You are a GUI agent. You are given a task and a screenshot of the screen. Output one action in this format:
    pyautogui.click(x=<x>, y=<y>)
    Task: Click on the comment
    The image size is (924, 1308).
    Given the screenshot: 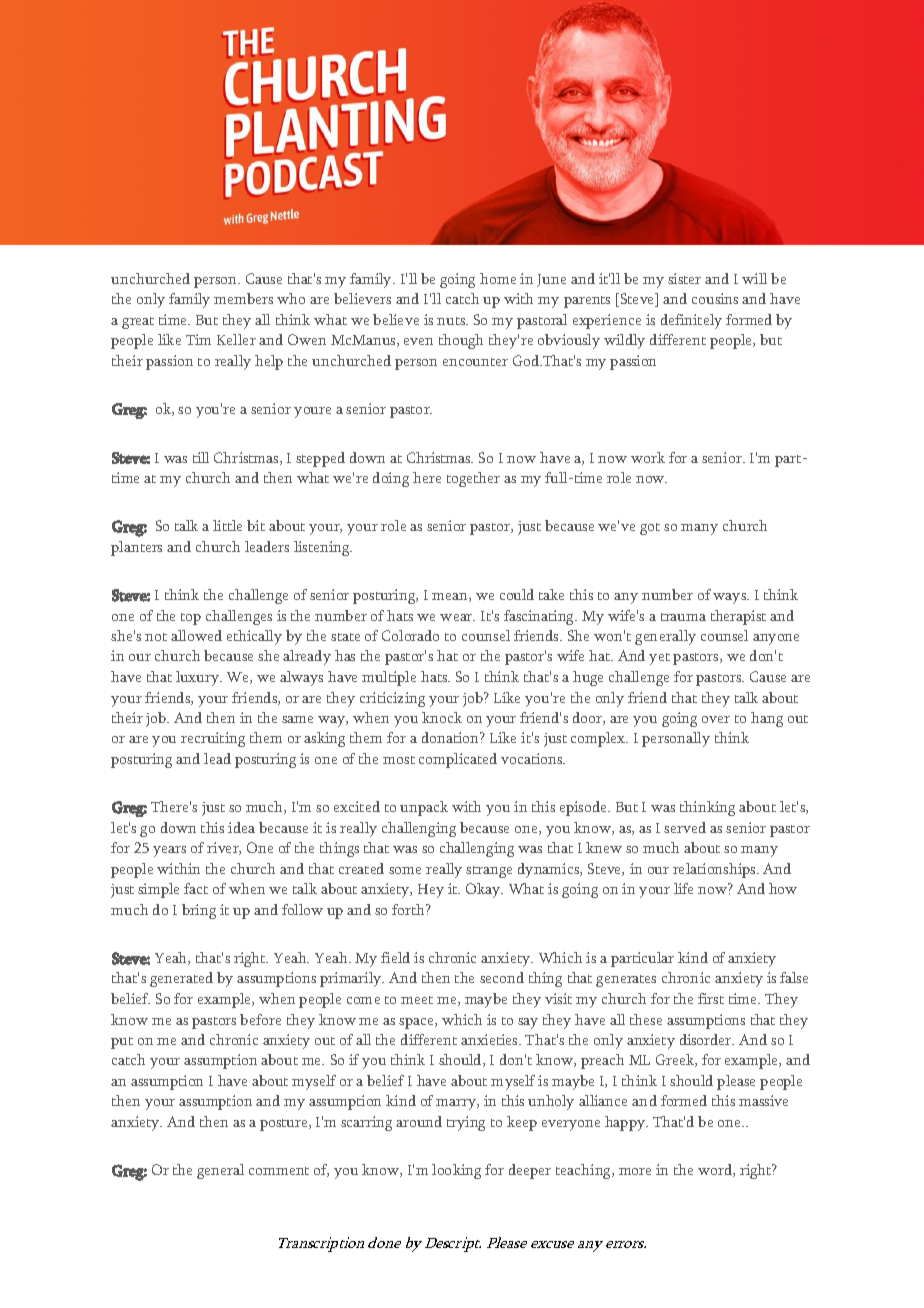 What is the action you would take?
    pyautogui.click(x=279, y=1171)
